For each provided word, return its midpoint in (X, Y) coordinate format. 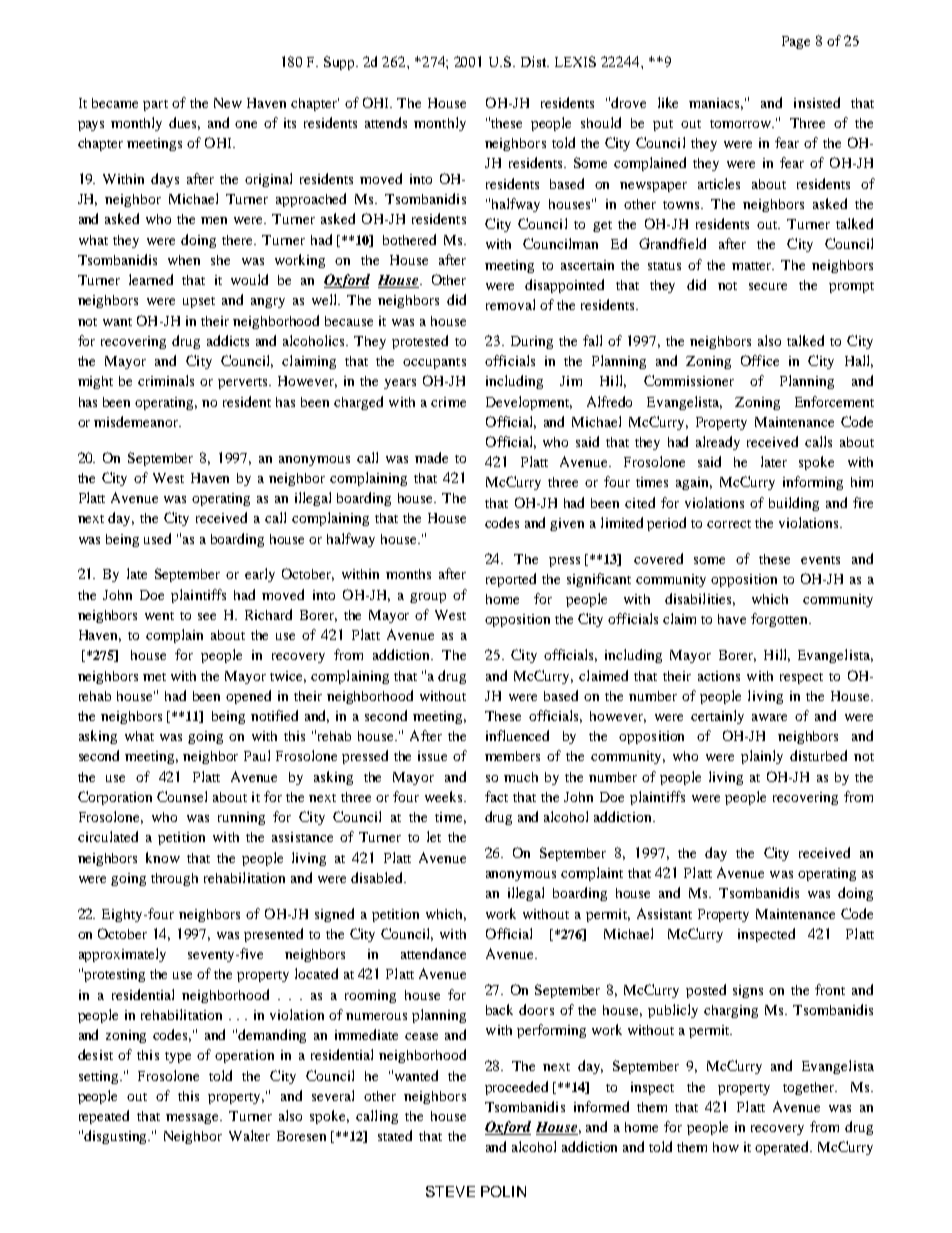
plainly (762, 757)
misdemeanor (137, 421)
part (155, 105)
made (431, 457)
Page (796, 42)
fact (496, 796)
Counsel (182, 796)
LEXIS (575, 61)
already (718, 443)
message (193, 1119)
